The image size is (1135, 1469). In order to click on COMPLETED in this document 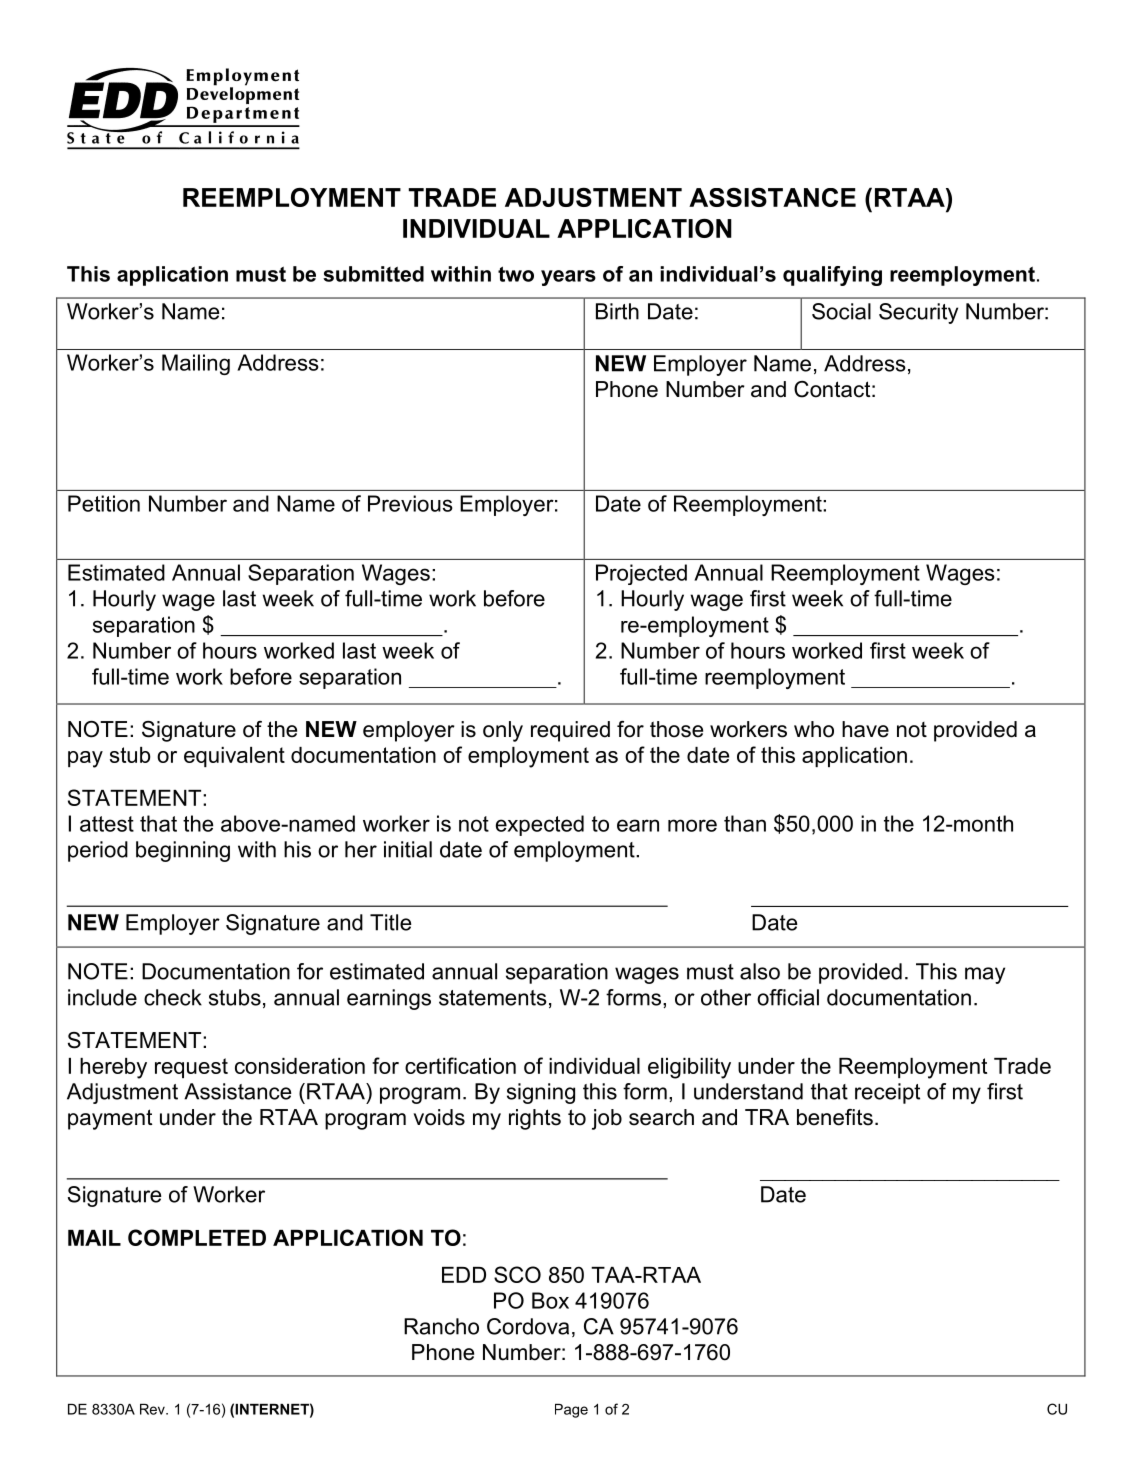, I will do `click(197, 1237)`.
